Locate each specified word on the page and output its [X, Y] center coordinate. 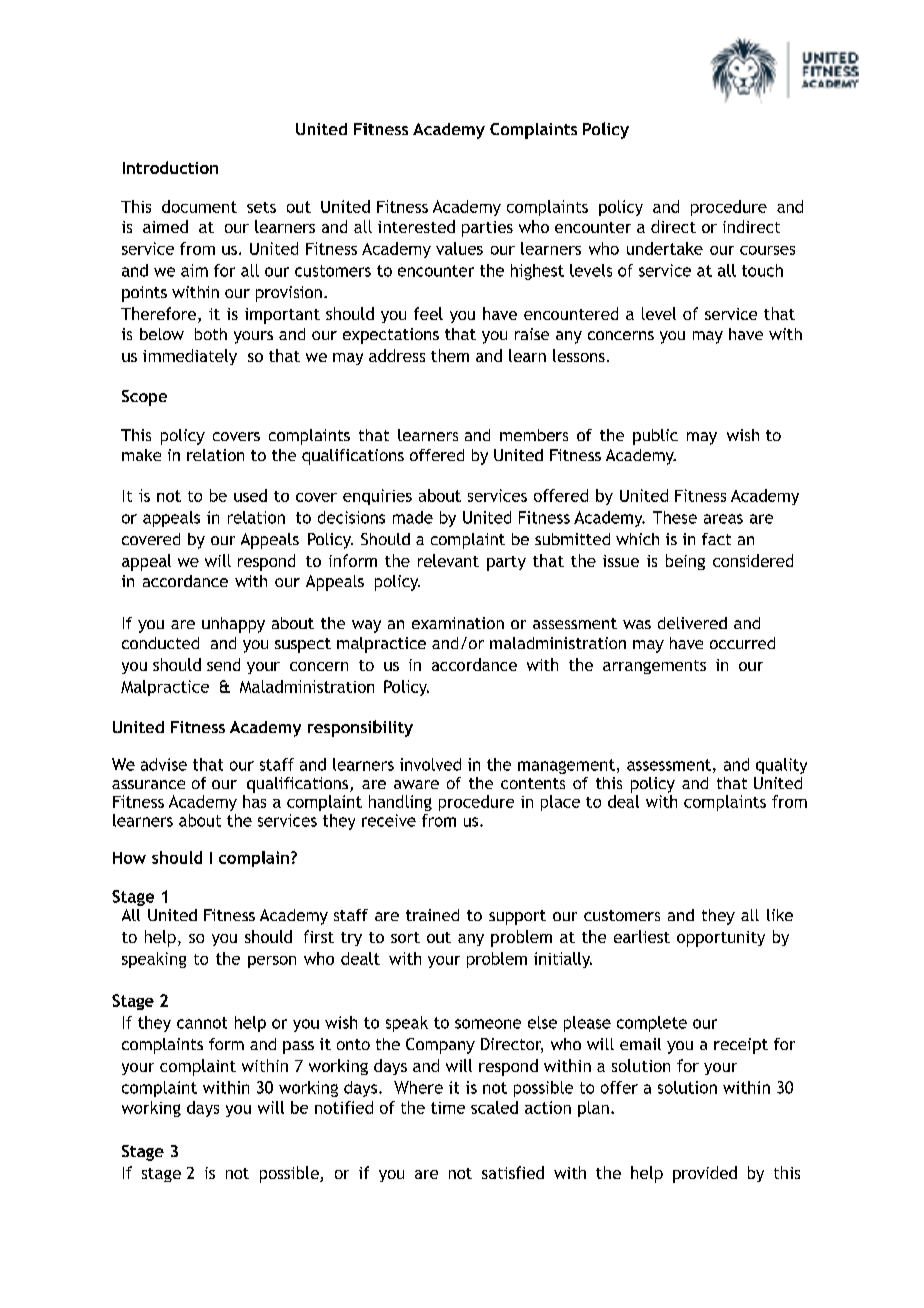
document [199, 206]
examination [458, 623]
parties [487, 229]
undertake [665, 248]
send [223, 664]
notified [344, 1107]
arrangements [654, 667]
